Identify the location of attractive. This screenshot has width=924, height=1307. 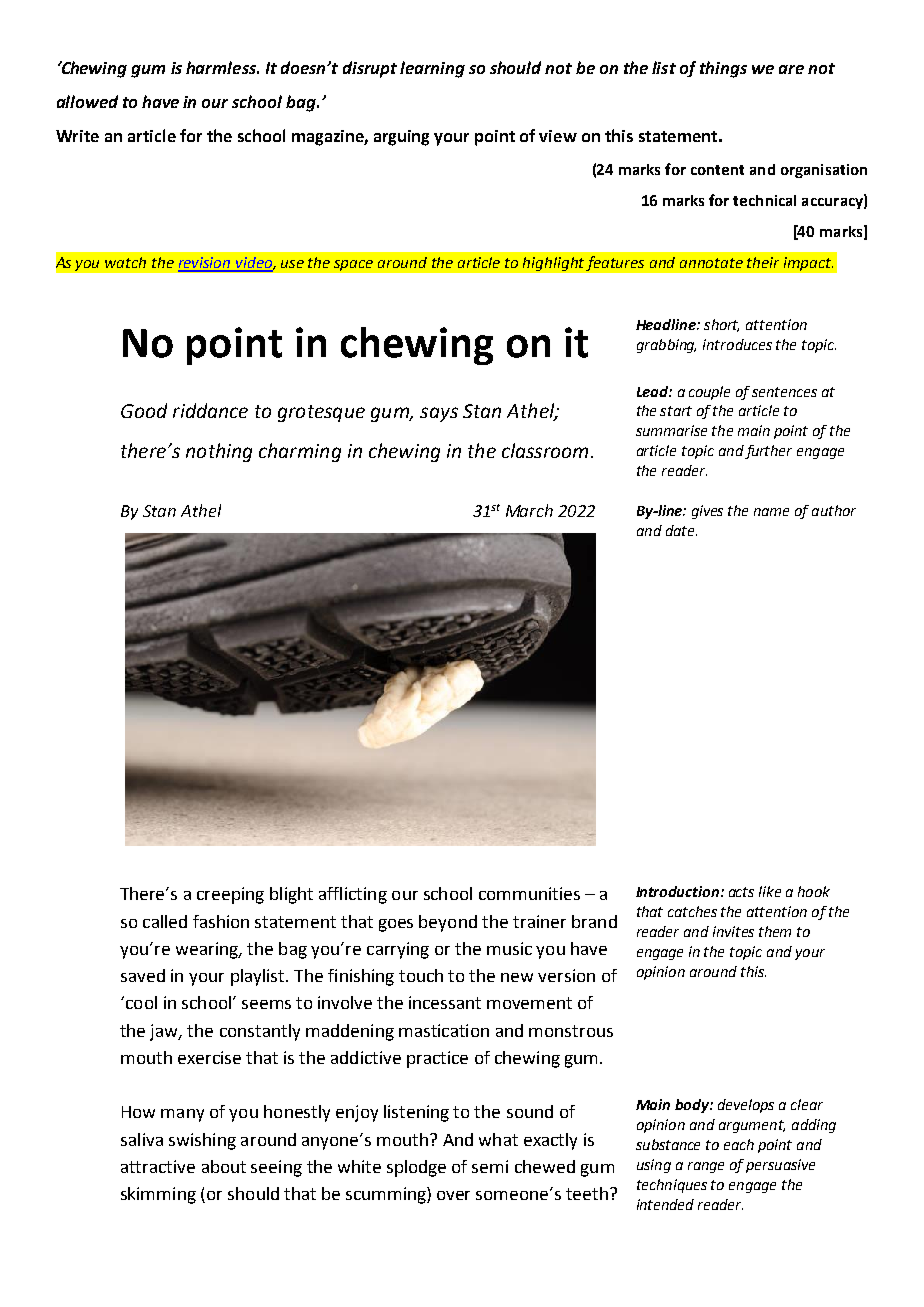
(158, 1166).
